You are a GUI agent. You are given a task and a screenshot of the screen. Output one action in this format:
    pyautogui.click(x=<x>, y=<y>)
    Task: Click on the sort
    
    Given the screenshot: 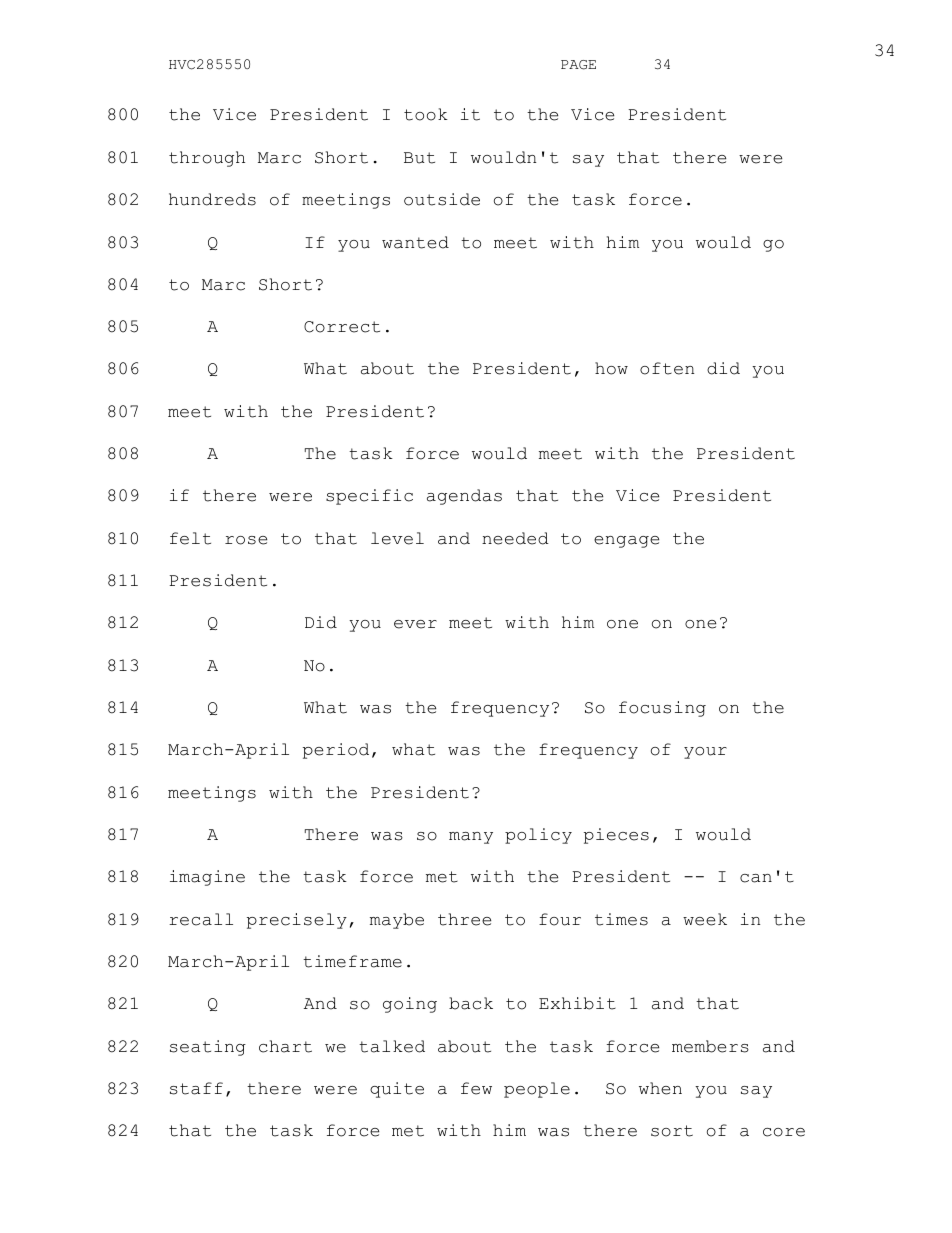 What is the action you would take?
    pyautogui.click(x=672, y=1131)
